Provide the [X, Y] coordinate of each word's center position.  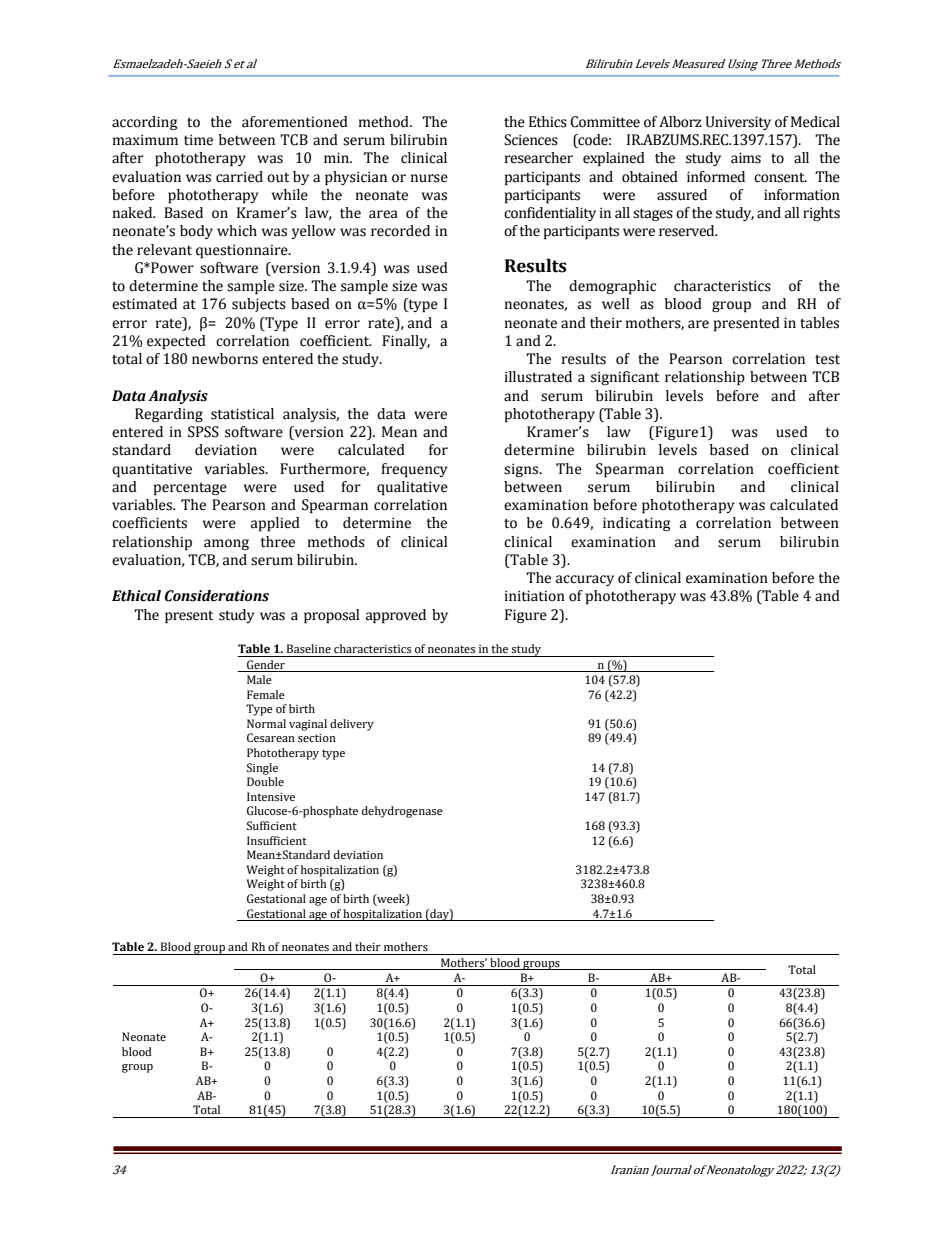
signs [522, 470]
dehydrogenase [402, 812]
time [198, 140]
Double [265, 781]
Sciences [531, 140]
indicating [636, 524]
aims [746, 158]
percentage [190, 489]
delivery [352, 725]
